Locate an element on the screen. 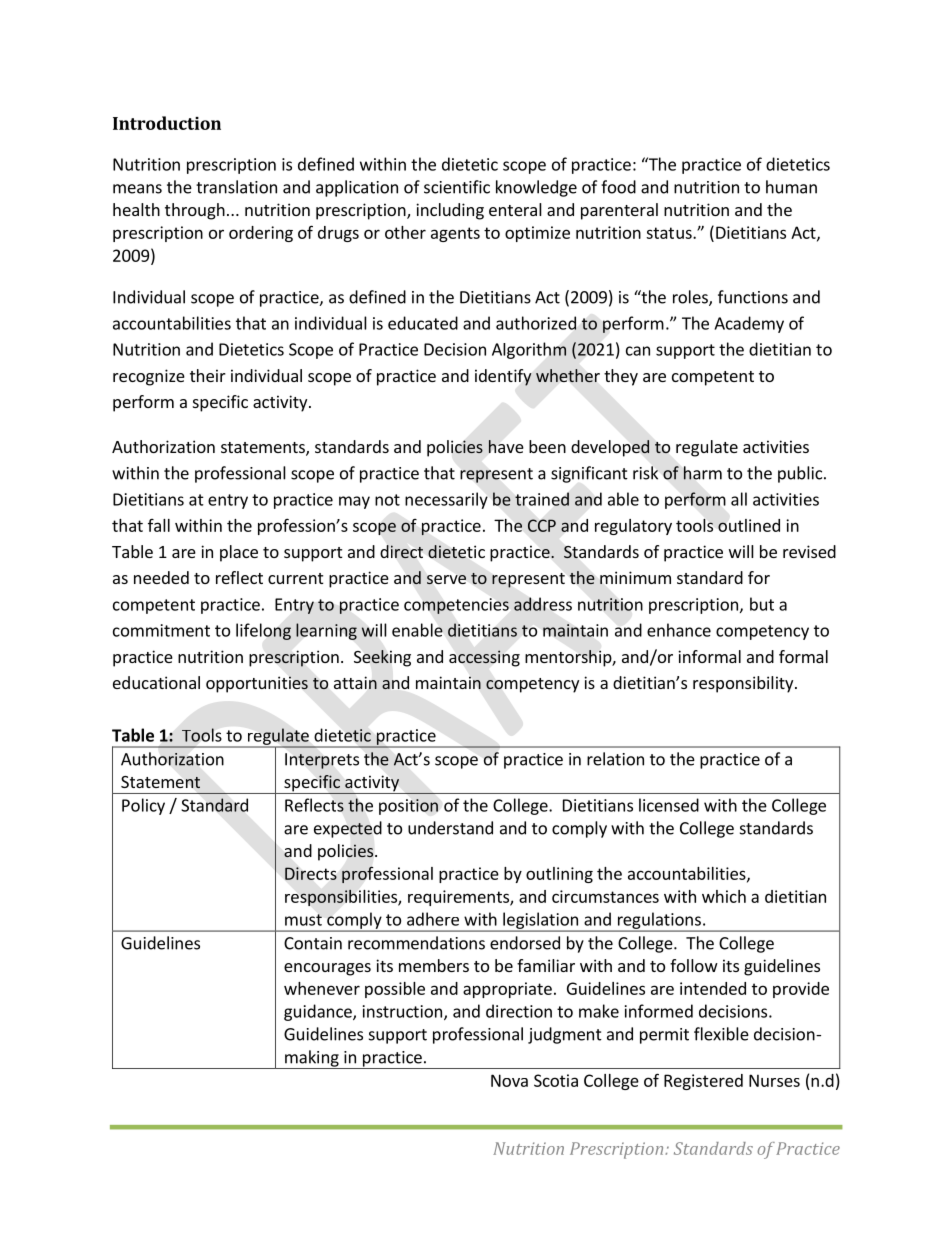 Image resolution: width=952 pixels, height=1233 pixels. their is located at coordinates (208, 375).
